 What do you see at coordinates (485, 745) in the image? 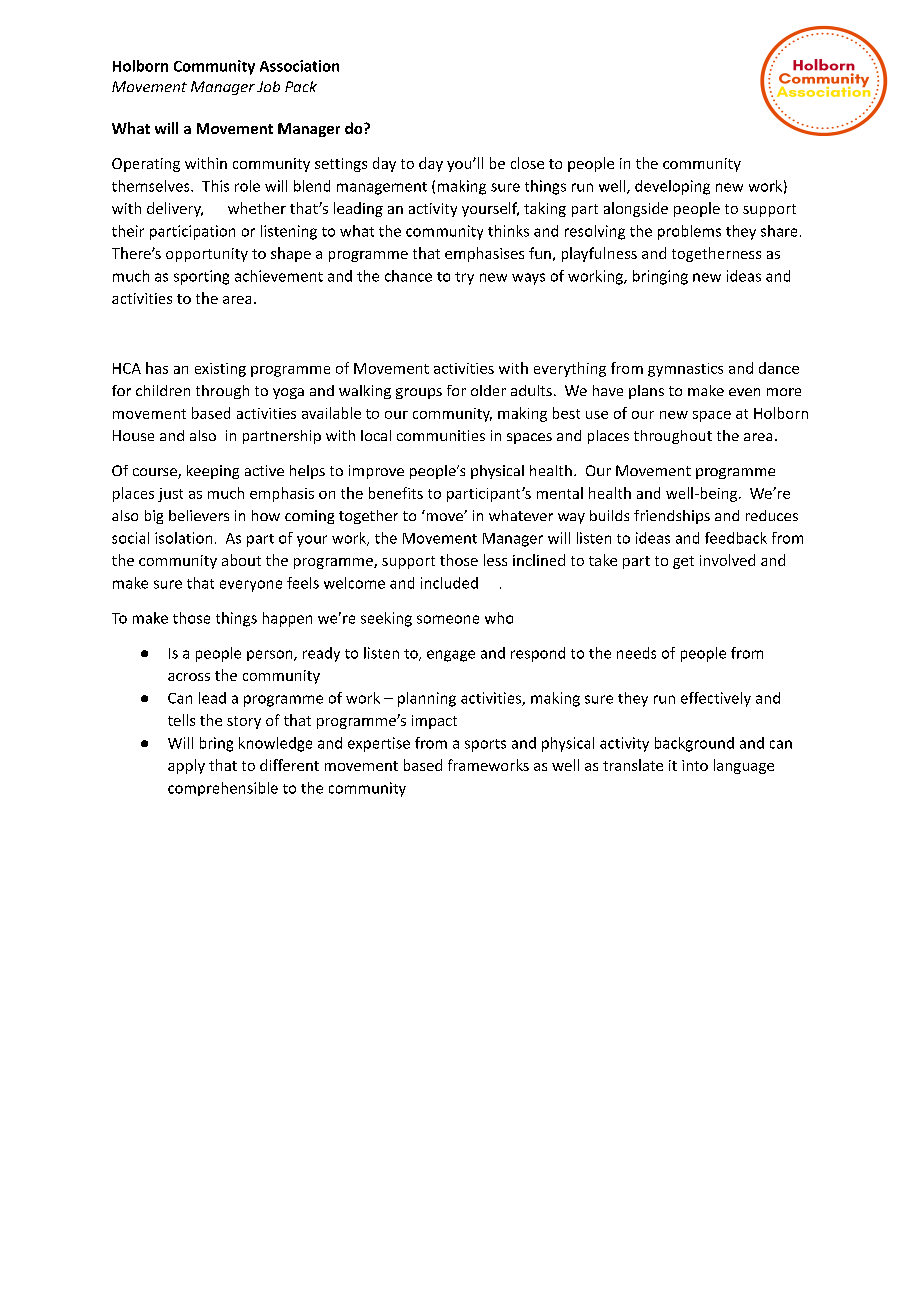
I see `sports` at bounding box center [485, 745].
